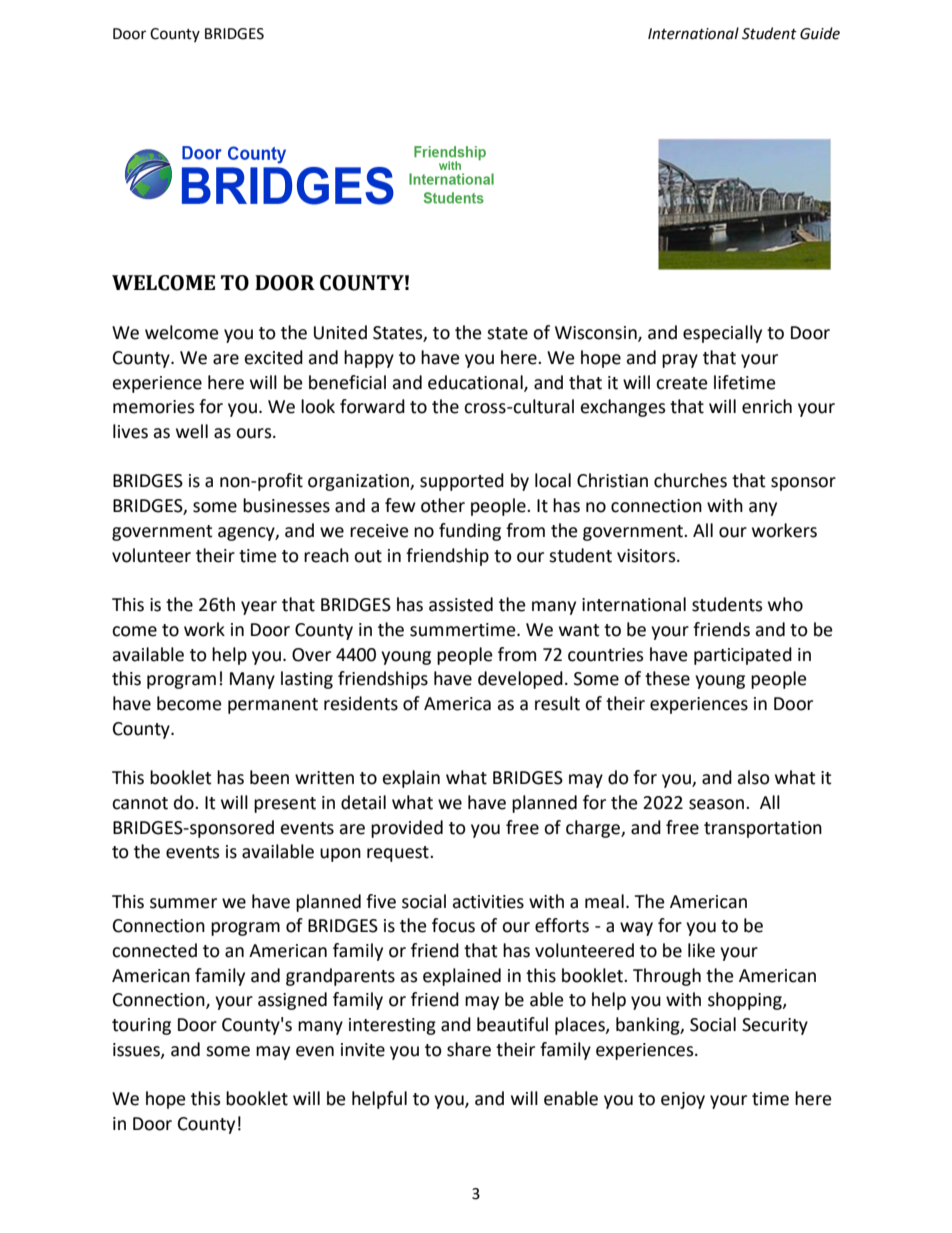  What do you see at coordinates (462, 482) in the image?
I see `supported` at bounding box center [462, 482].
